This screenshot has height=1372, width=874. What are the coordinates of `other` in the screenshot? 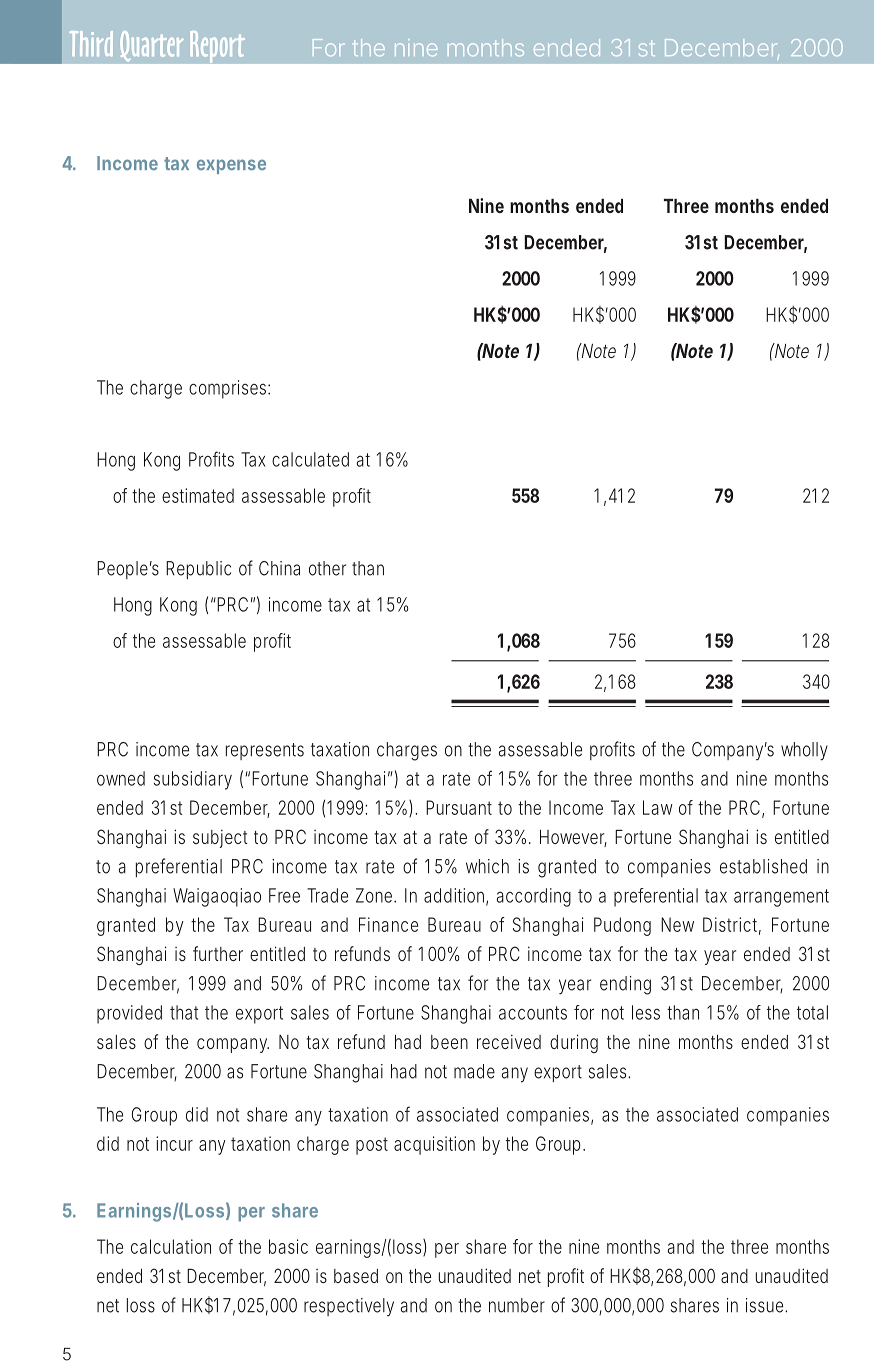 It's located at (327, 568).
